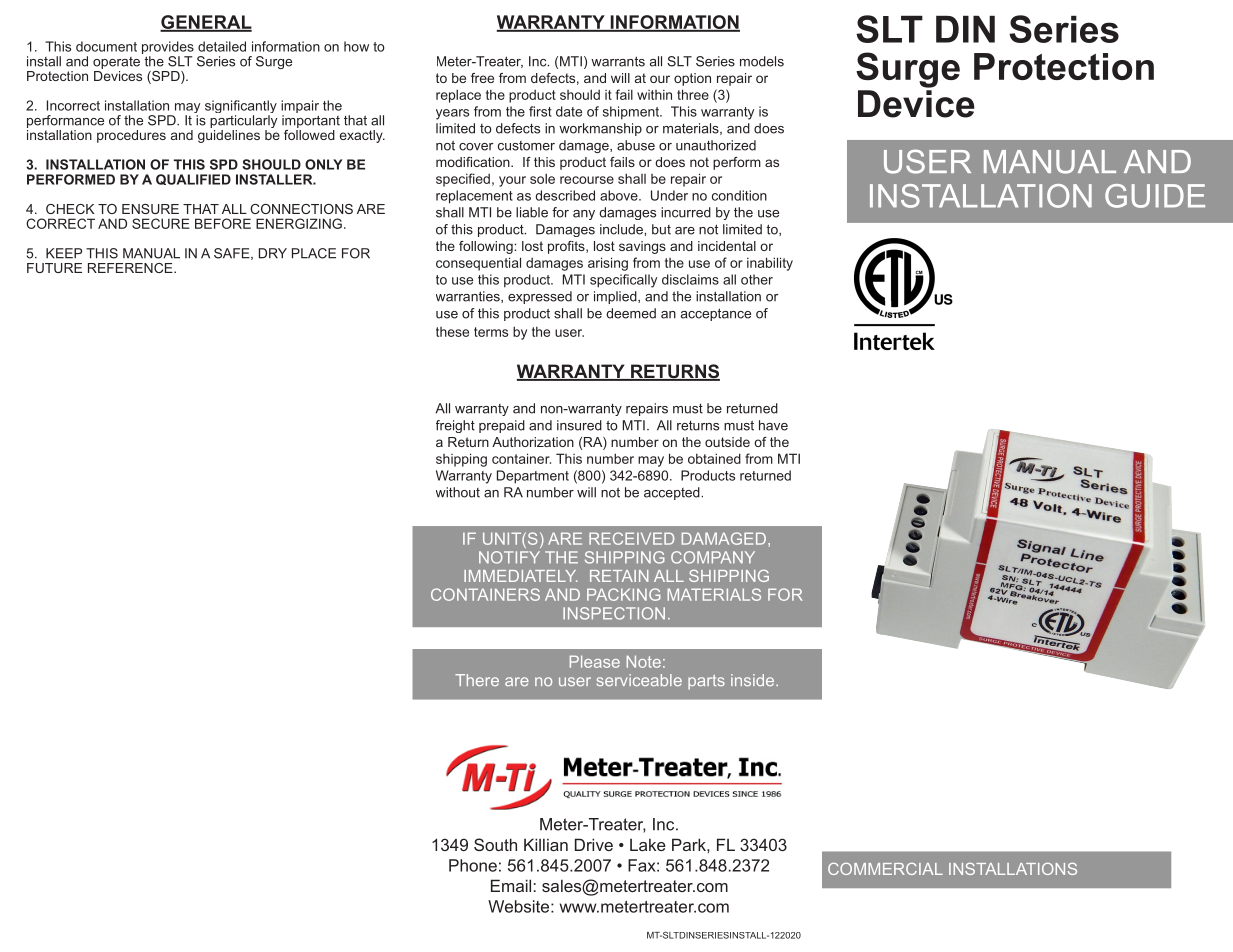 The image size is (1233, 952). What do you see at coordinates (473, 865) in the screenshot?
I see `Phone` at bounding box center [473, 865].
